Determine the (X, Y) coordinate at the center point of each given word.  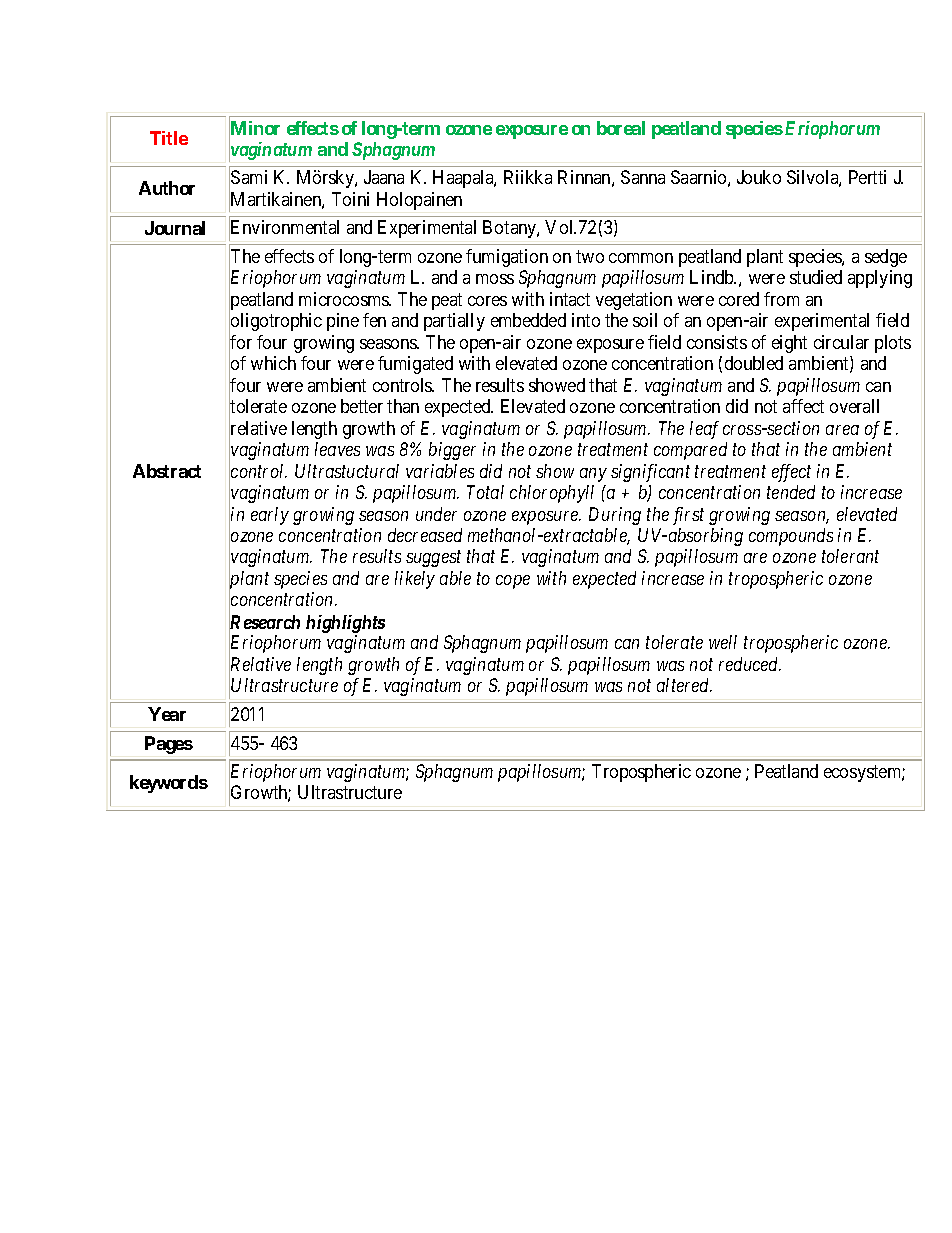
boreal (621, 128)
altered (684, 685)
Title (169, 138)
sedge (886, 258)
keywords (169, 784)
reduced (750, 664)
